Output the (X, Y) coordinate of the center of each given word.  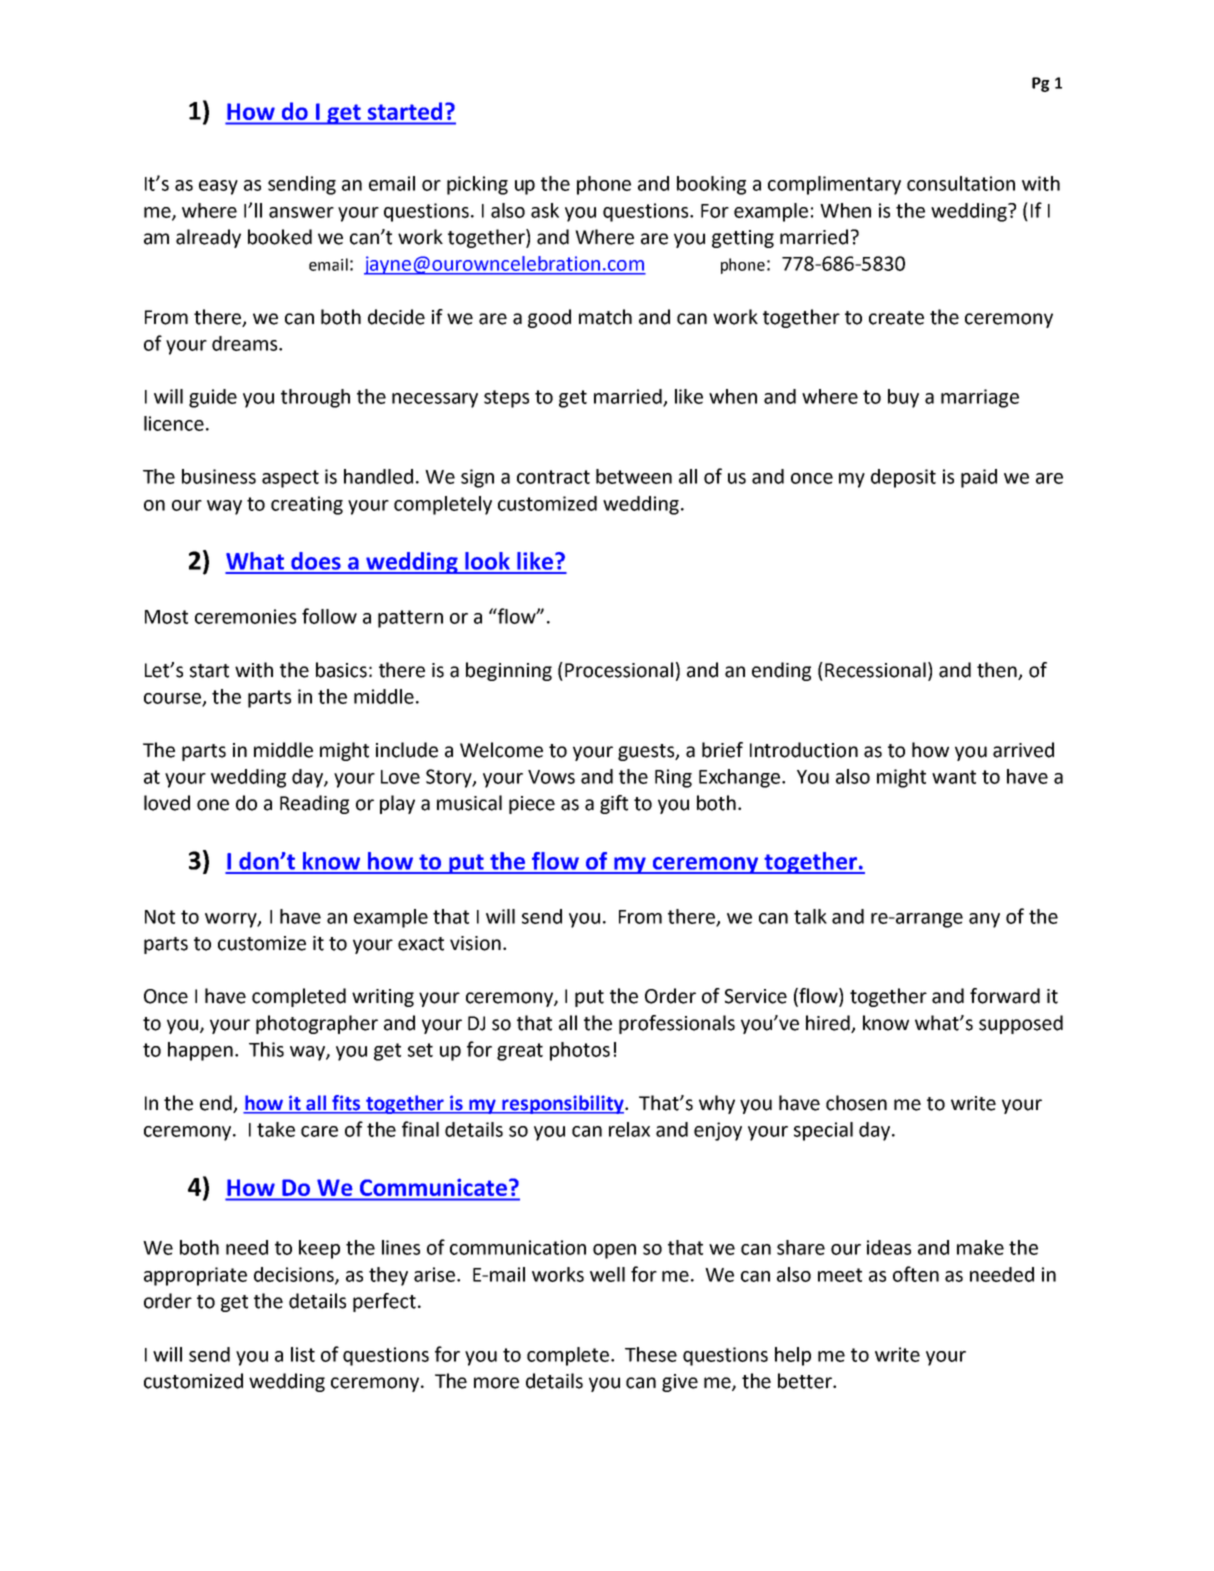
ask (545, 210)
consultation (961, 183)
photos (580, 1051)
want (954, 777)
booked (280, 237)
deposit (903, 478)
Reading (314, 804)
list (303, 1354)
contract (553, 477)
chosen (856, 1103)
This (266, 1049)
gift (614, 804)
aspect (290, 479)
